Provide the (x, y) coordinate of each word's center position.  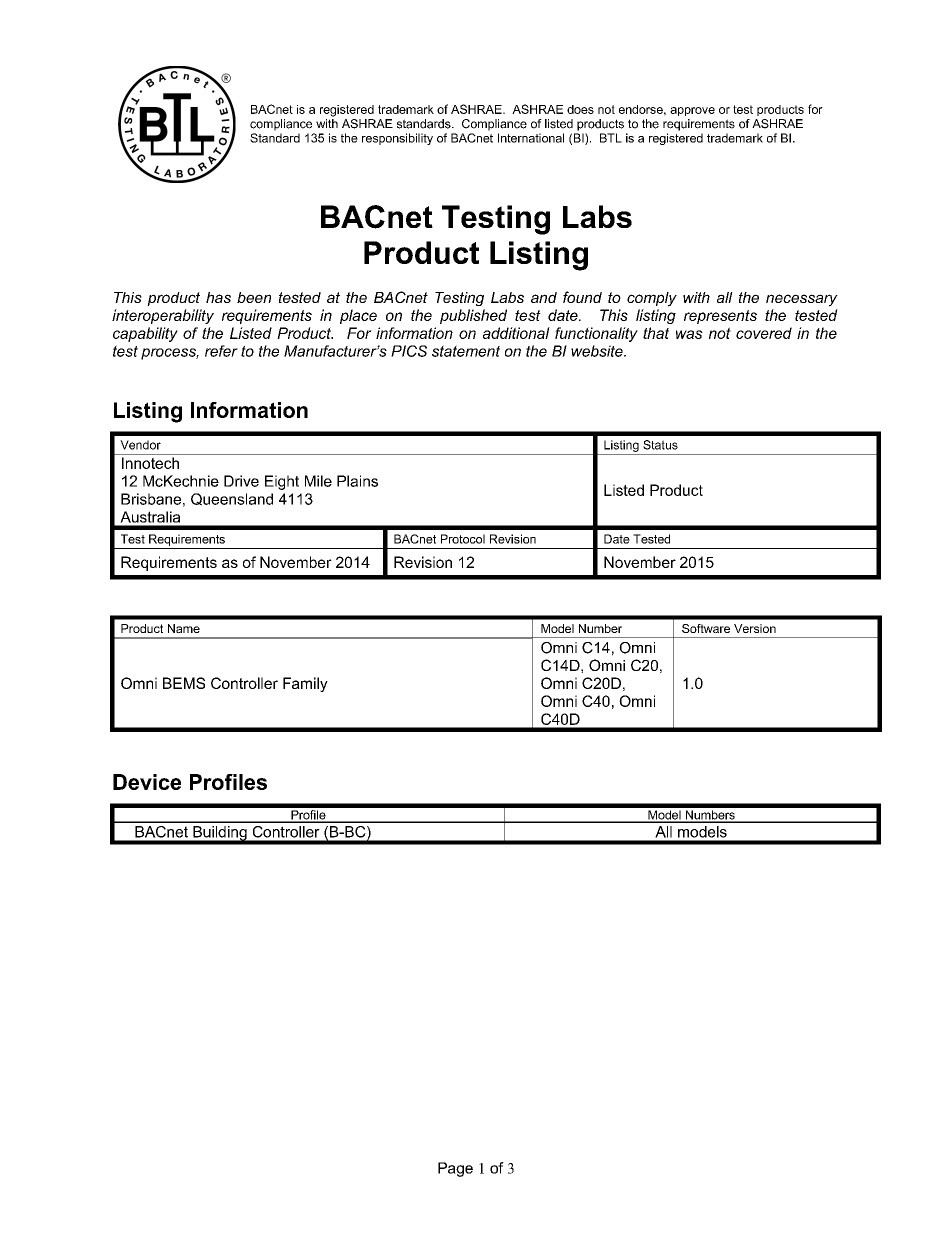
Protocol (463, 539)
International (531, 138)
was (689, 334)
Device (147, 782)
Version (755, 628)
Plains (357, 481)
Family (305, 684)
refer (221, 351)
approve (692, 111)
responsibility (397, 139)
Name (184, 628)
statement (466, 351)
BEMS (184, 683)
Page (455, 1169)
